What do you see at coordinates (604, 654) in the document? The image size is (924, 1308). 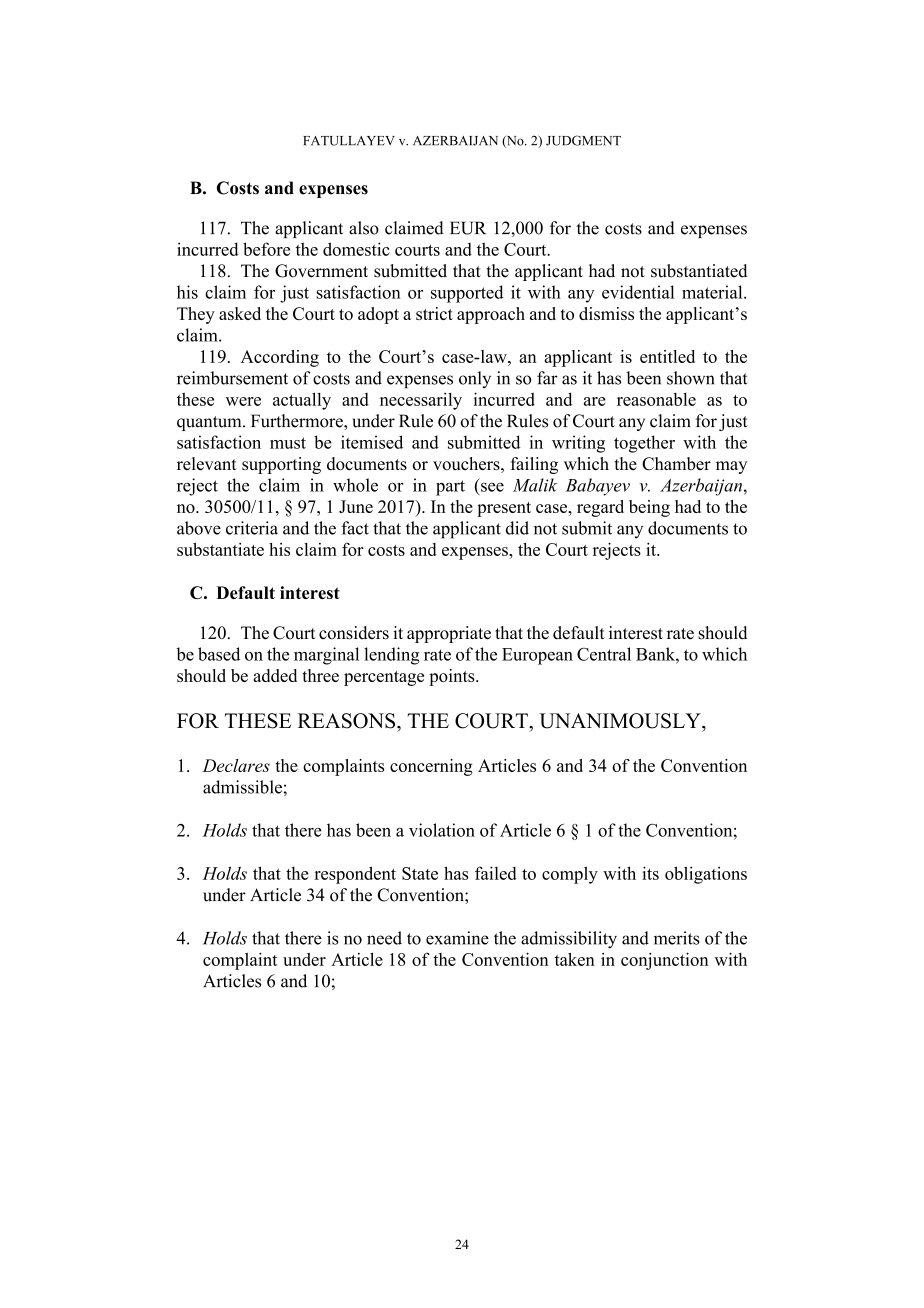 I see `Central` at bounding box center [604, 654].
